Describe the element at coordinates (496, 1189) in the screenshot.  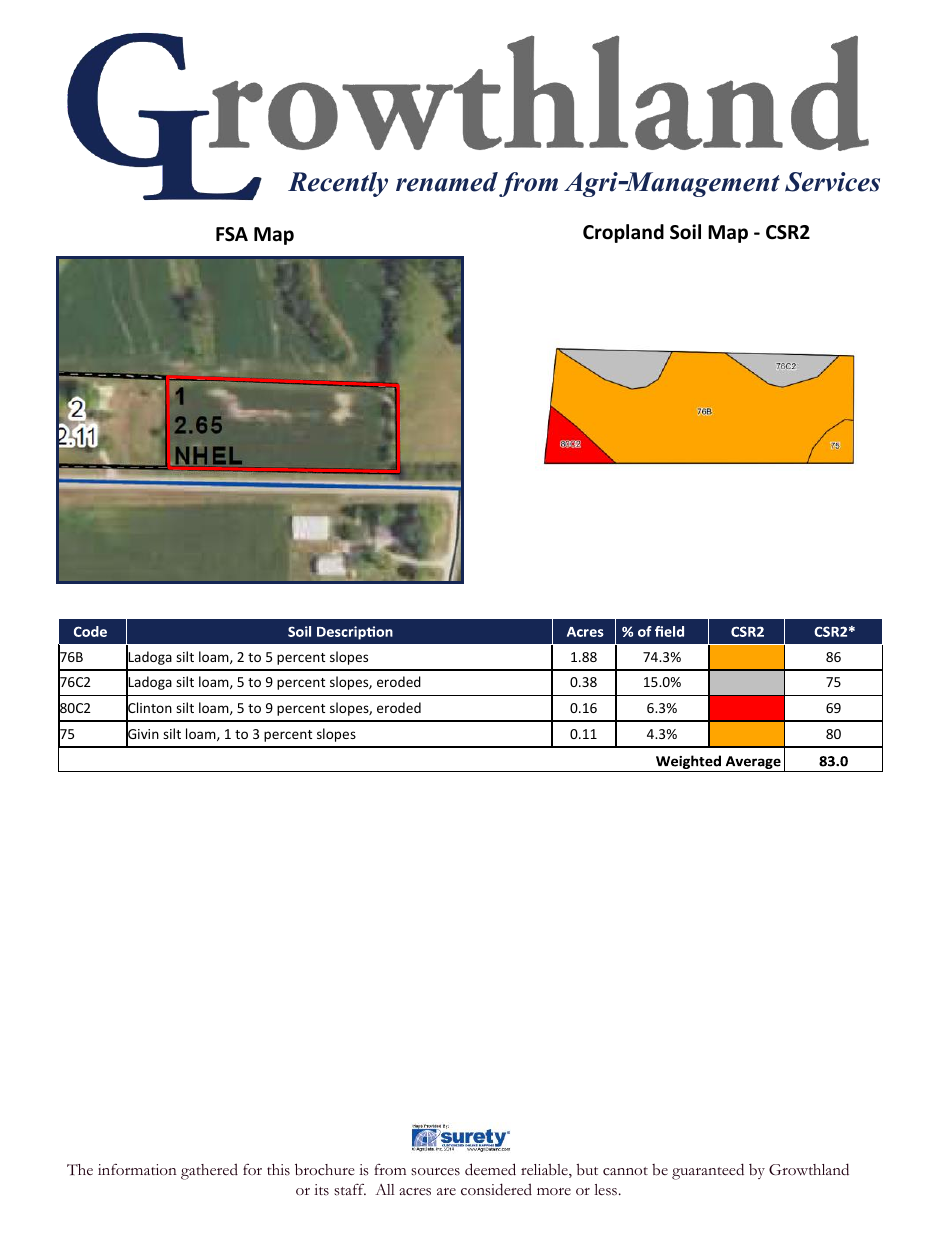
I see `considered` at that location.
